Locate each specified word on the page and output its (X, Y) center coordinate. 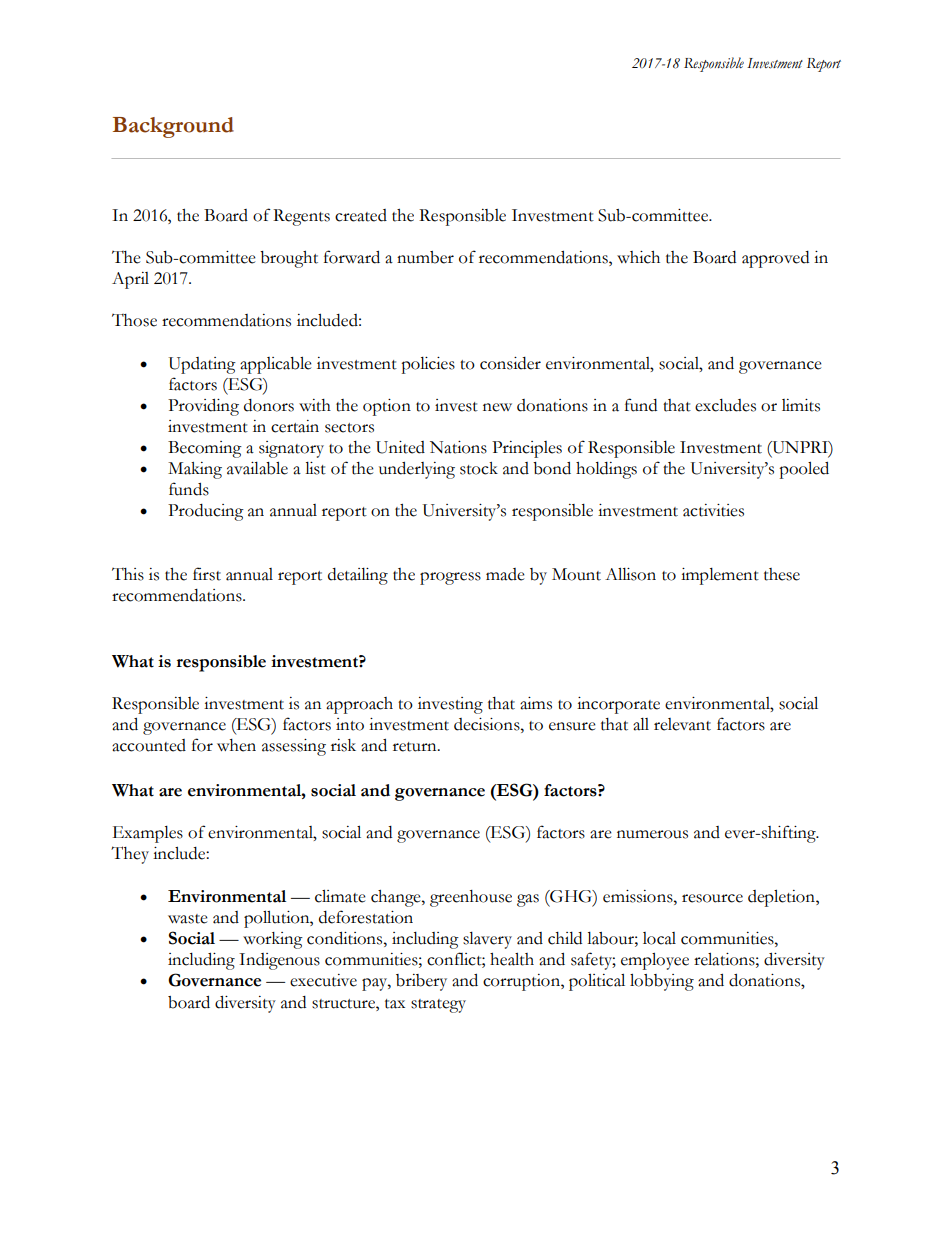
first (207, 574)
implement (720, 576)
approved (775, 259)
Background (173, 127)
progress (450, 578)
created (361, 215)
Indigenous (279, 961)
